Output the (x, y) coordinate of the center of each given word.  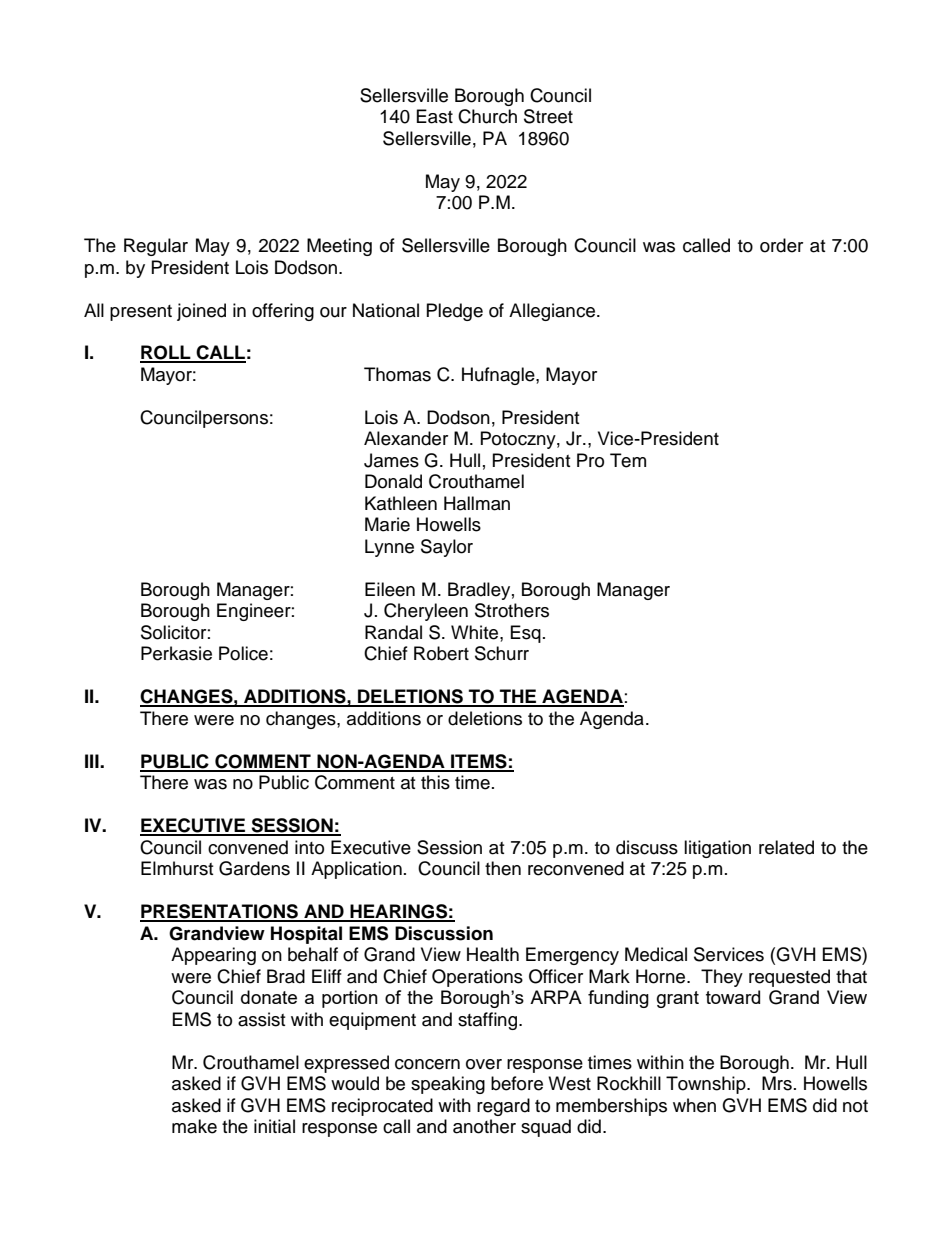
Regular (156, 247)
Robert (441, 653)
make (194, 1126)
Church (487, 116)
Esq (526, 634)
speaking (448, 1085)
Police (243, 653)
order (781, 245)
